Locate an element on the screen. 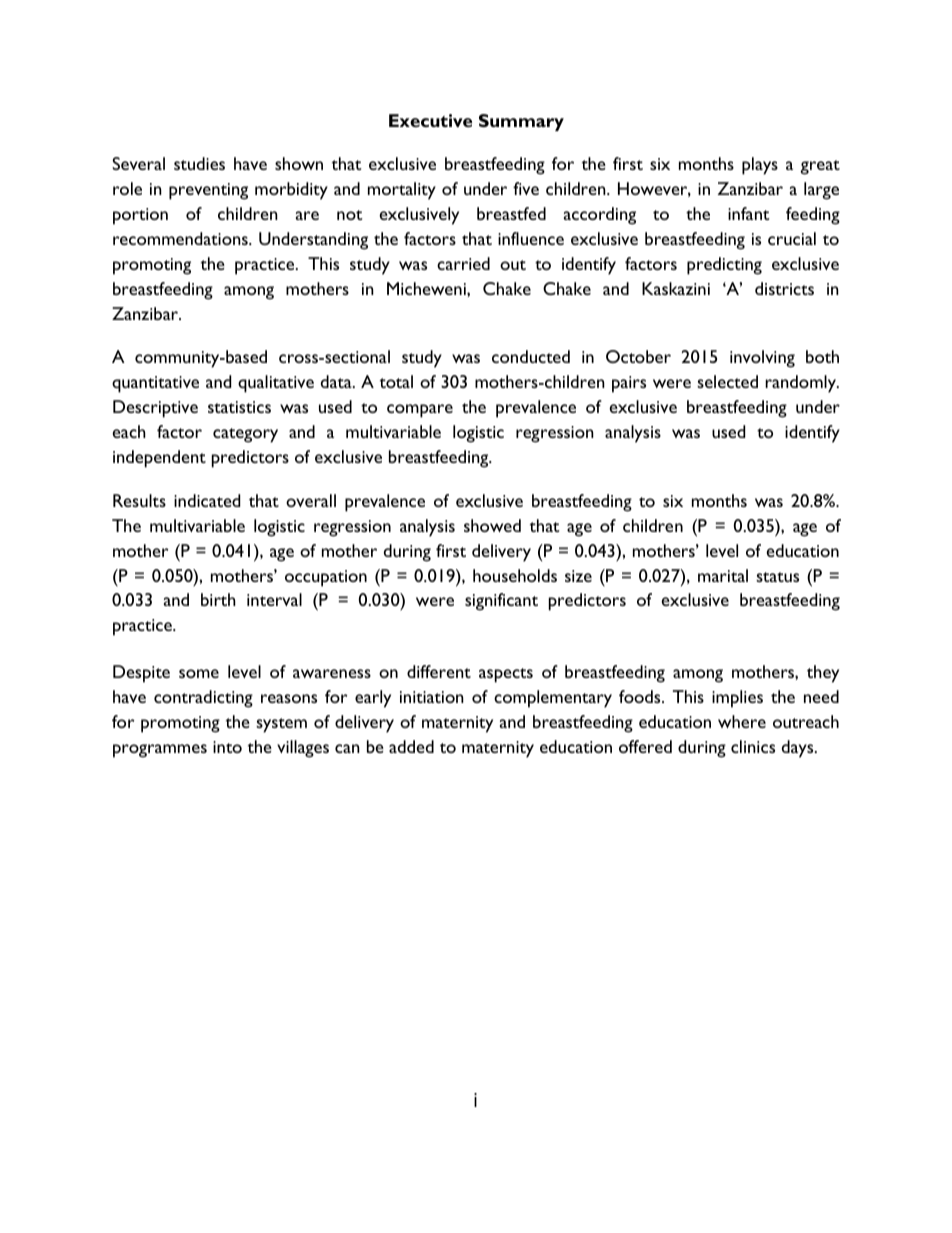  selected is located at coordinates (727, 381).
